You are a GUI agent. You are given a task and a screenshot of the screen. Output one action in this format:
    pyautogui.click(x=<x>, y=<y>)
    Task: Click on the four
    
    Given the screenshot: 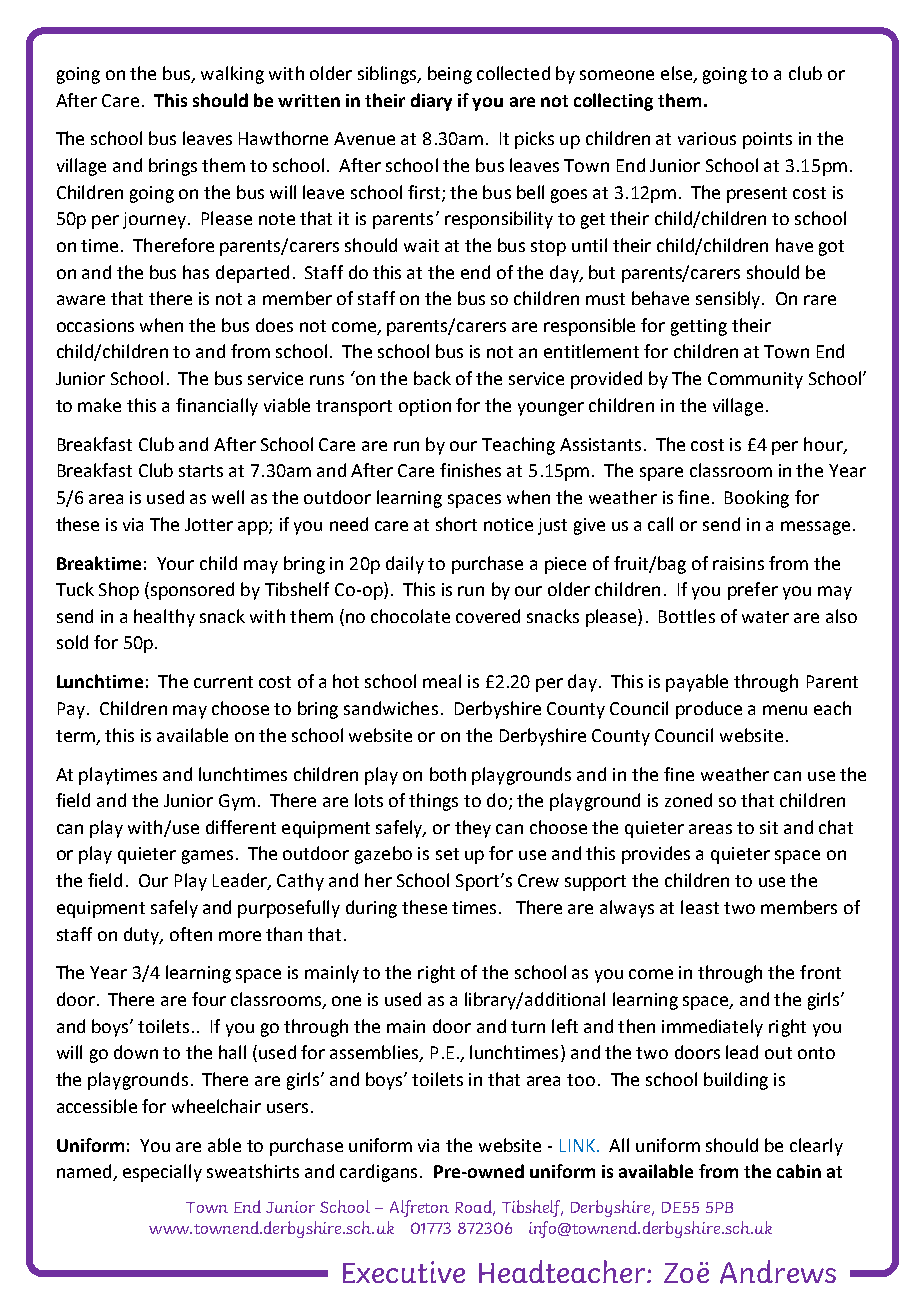 What is the action you would take?
    pyautogui.click(x=209, y=999)
